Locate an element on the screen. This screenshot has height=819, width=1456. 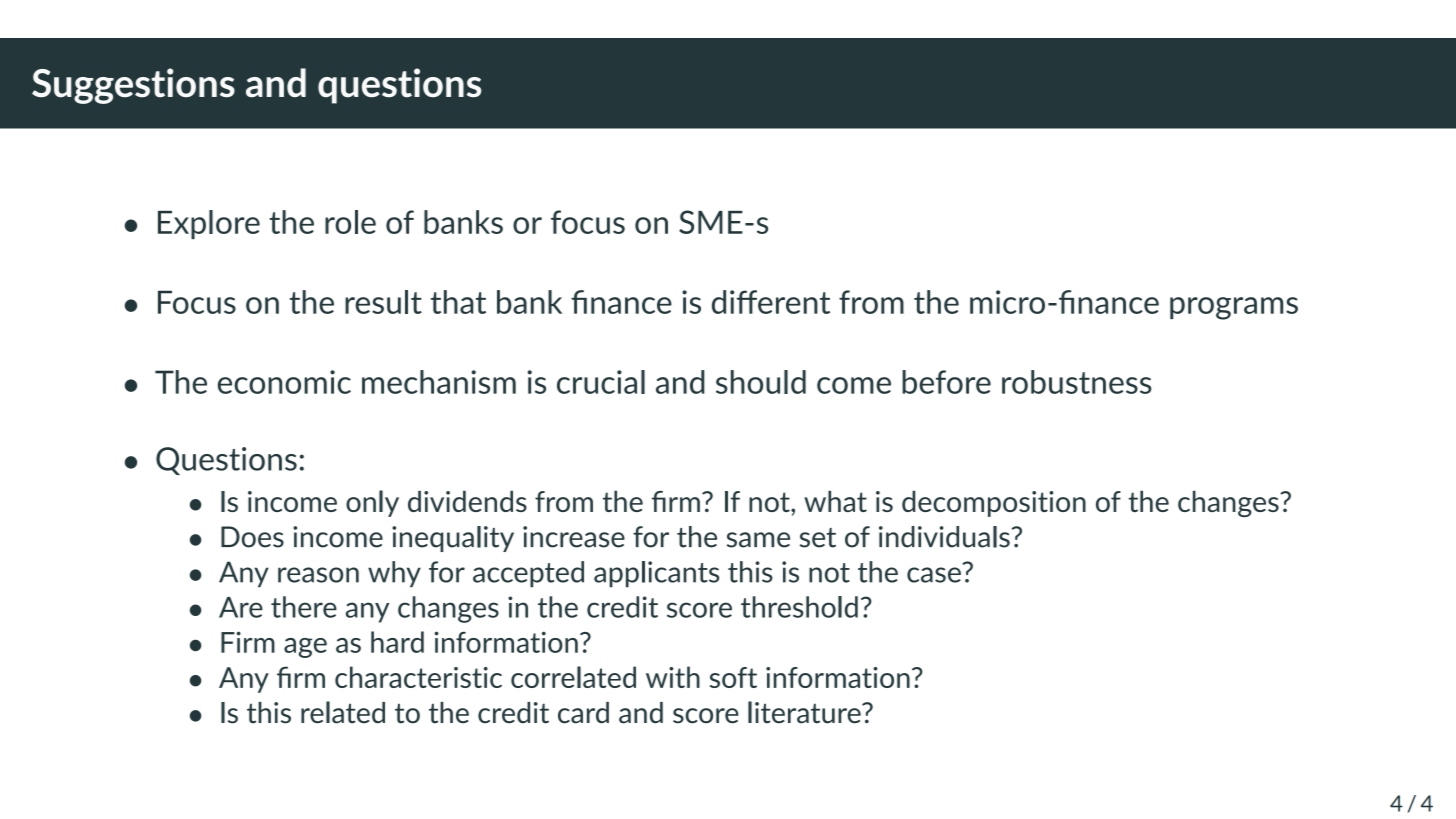
Suggestions is located at coordinates (133, 86).
